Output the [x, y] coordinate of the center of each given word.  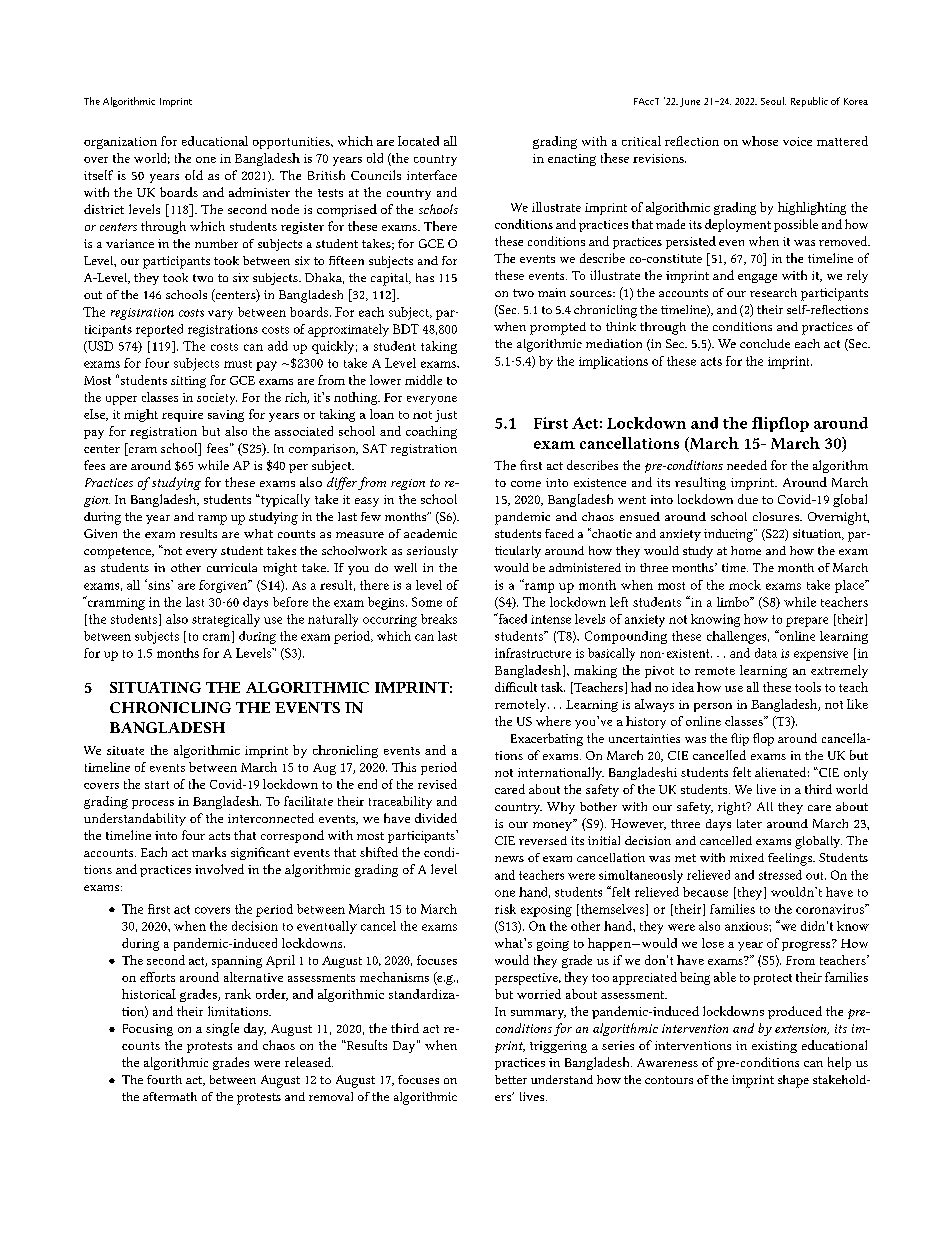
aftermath [170, 1096]
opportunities [292, 143]
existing [774, 1047]
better [511, 1079]
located [418, 141]
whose [760, 141]
